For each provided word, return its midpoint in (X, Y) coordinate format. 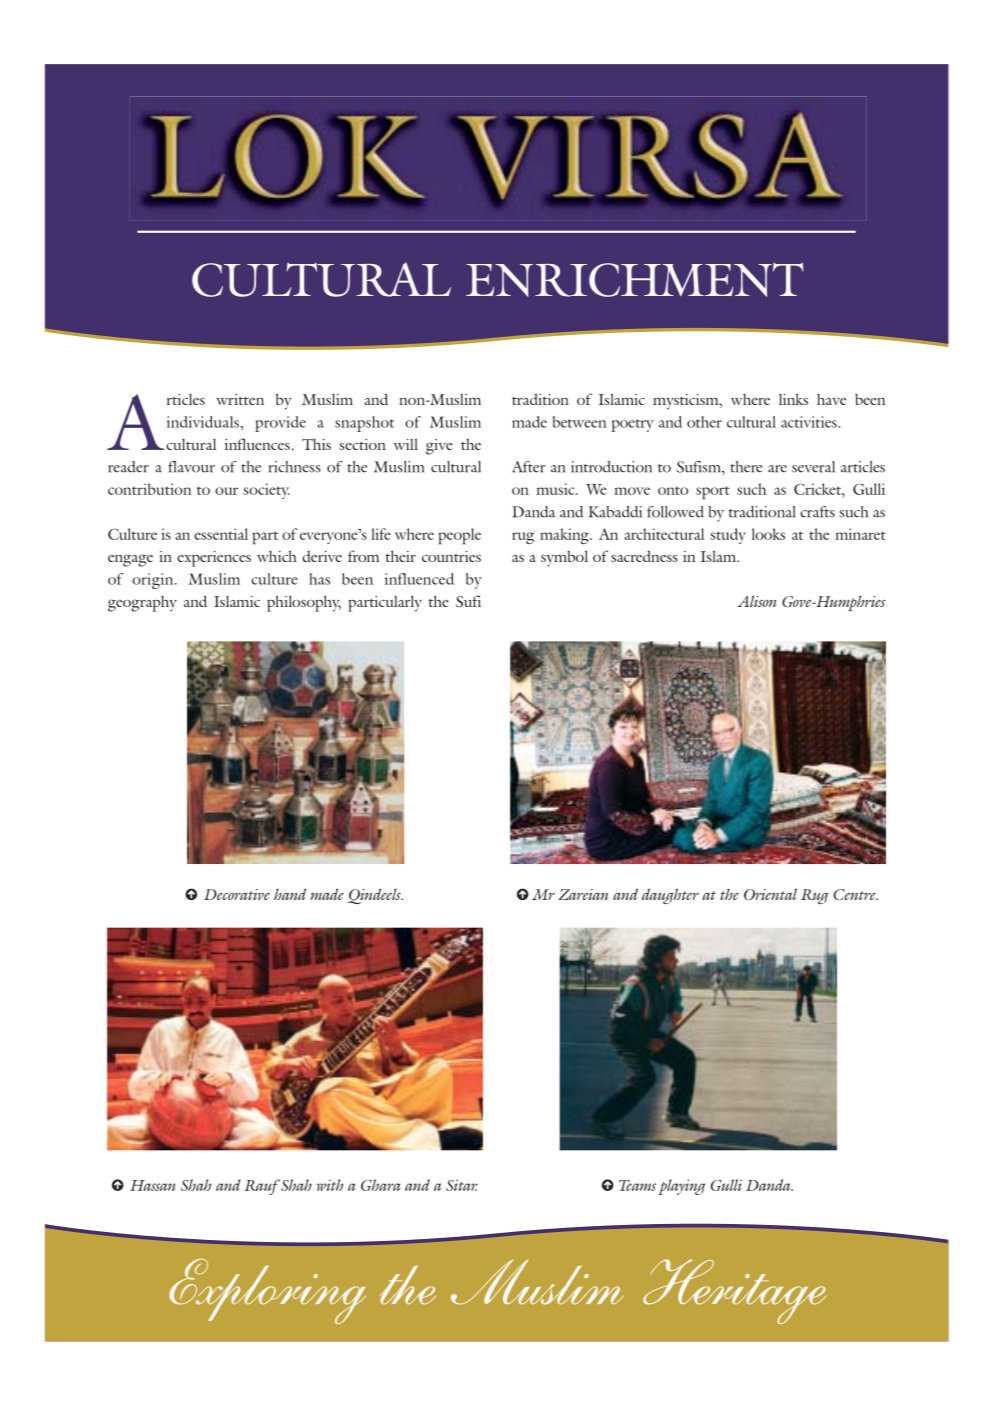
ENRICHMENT (635, 279)
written (240, 399)
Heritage (735, 1291)
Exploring (267, 1291)
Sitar (462, 1185)
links (793, 399)
